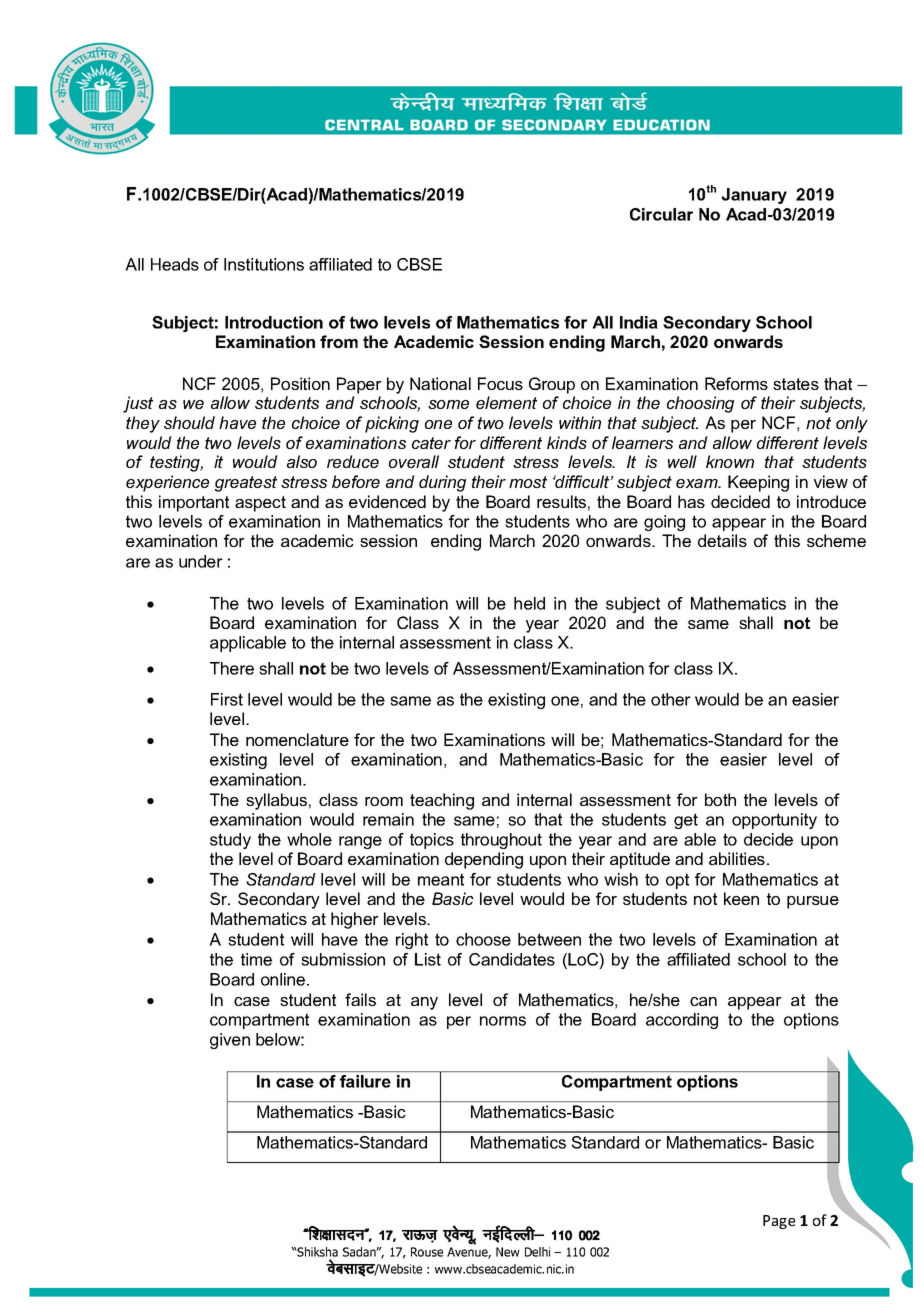 This page has width=924, height=1308. What do you see at coordinates (661, 214) in the page?
I see `Circular` at bounding box center [661, 214].
